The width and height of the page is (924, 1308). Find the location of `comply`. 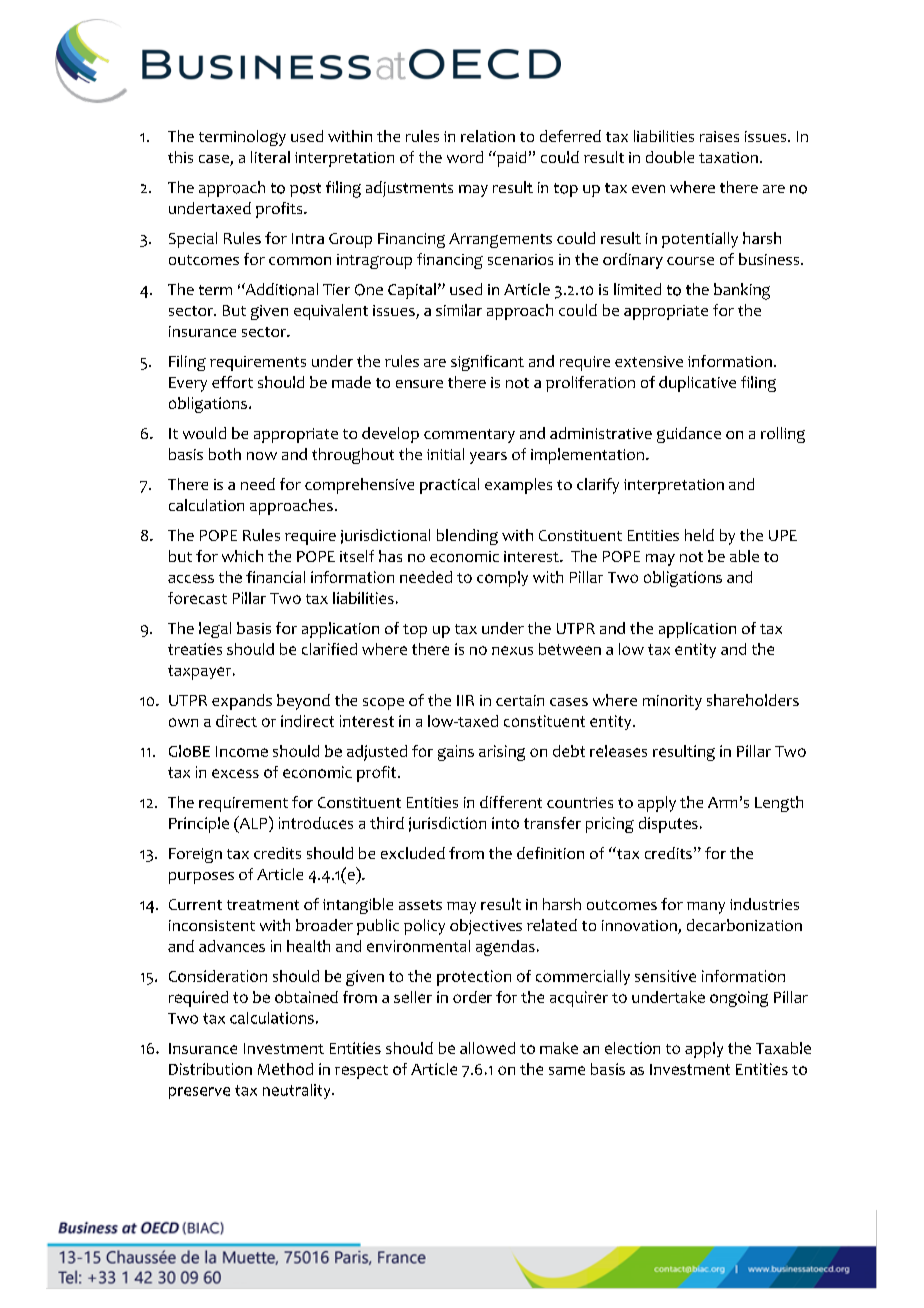

comply is located at coordinates (502, 579).
